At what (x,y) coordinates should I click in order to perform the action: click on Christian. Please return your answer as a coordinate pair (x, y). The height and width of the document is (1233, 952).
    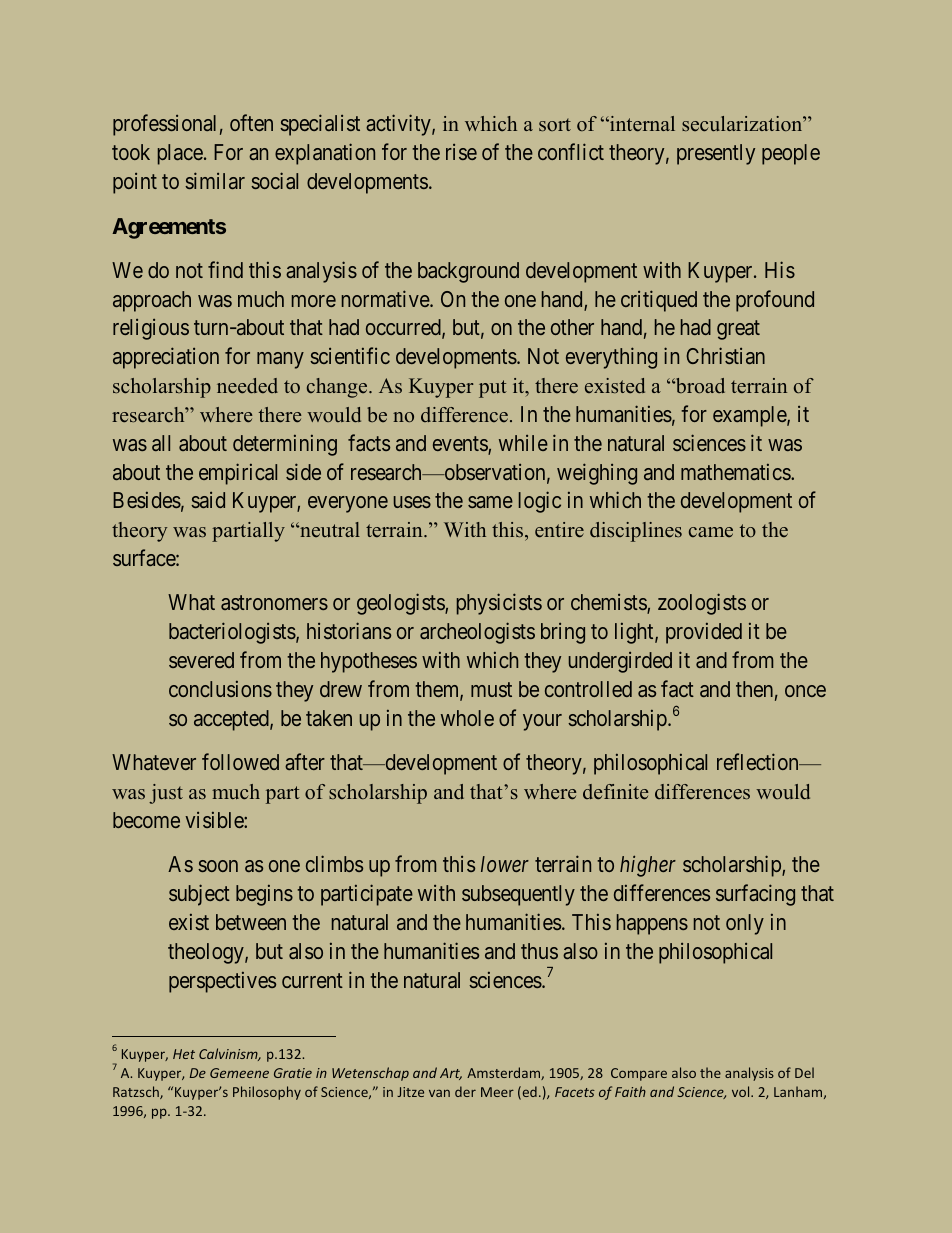
    Looking at the image, I should click on (725, 355).
